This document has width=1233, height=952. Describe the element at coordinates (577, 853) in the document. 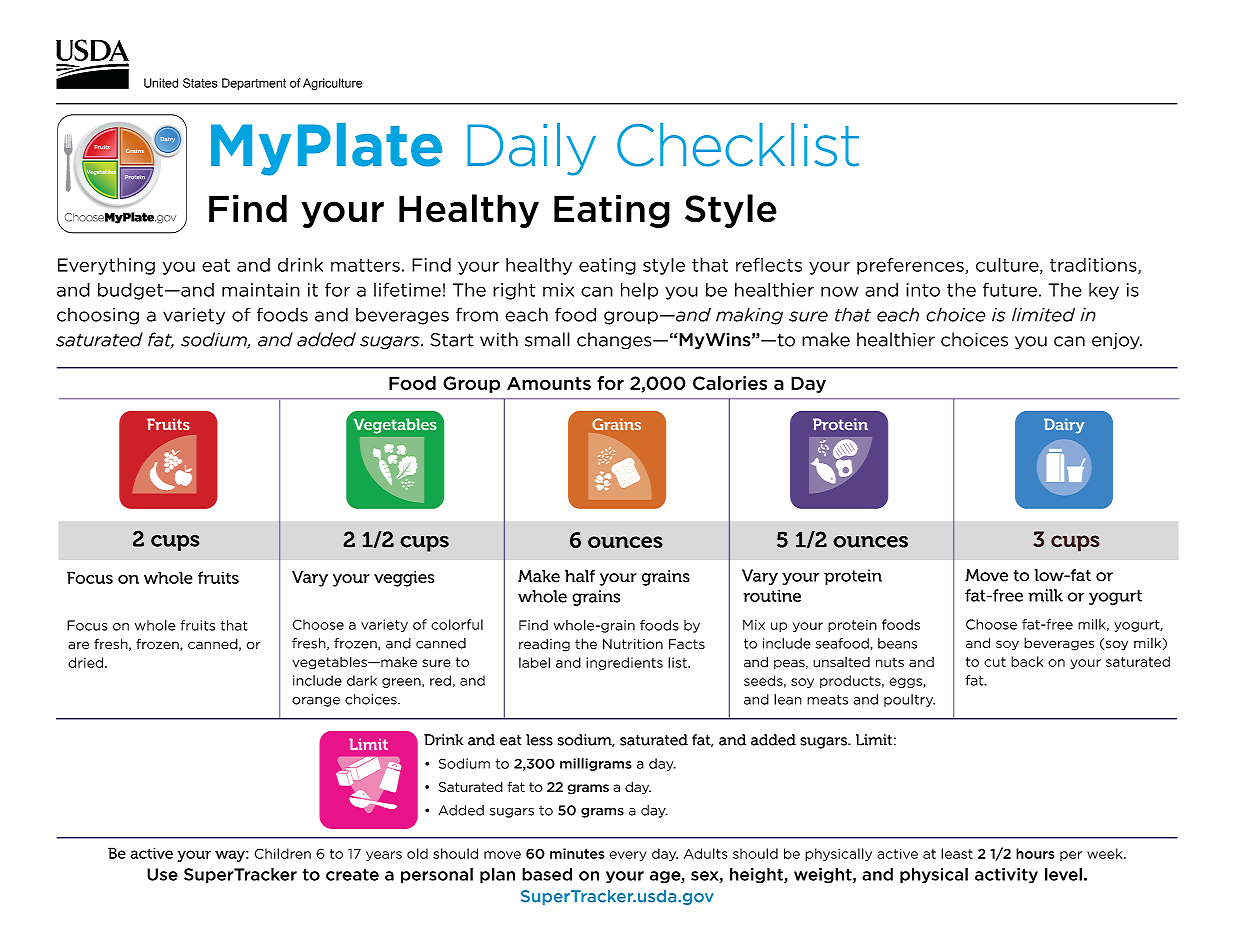

I see `minutes` at that location.
